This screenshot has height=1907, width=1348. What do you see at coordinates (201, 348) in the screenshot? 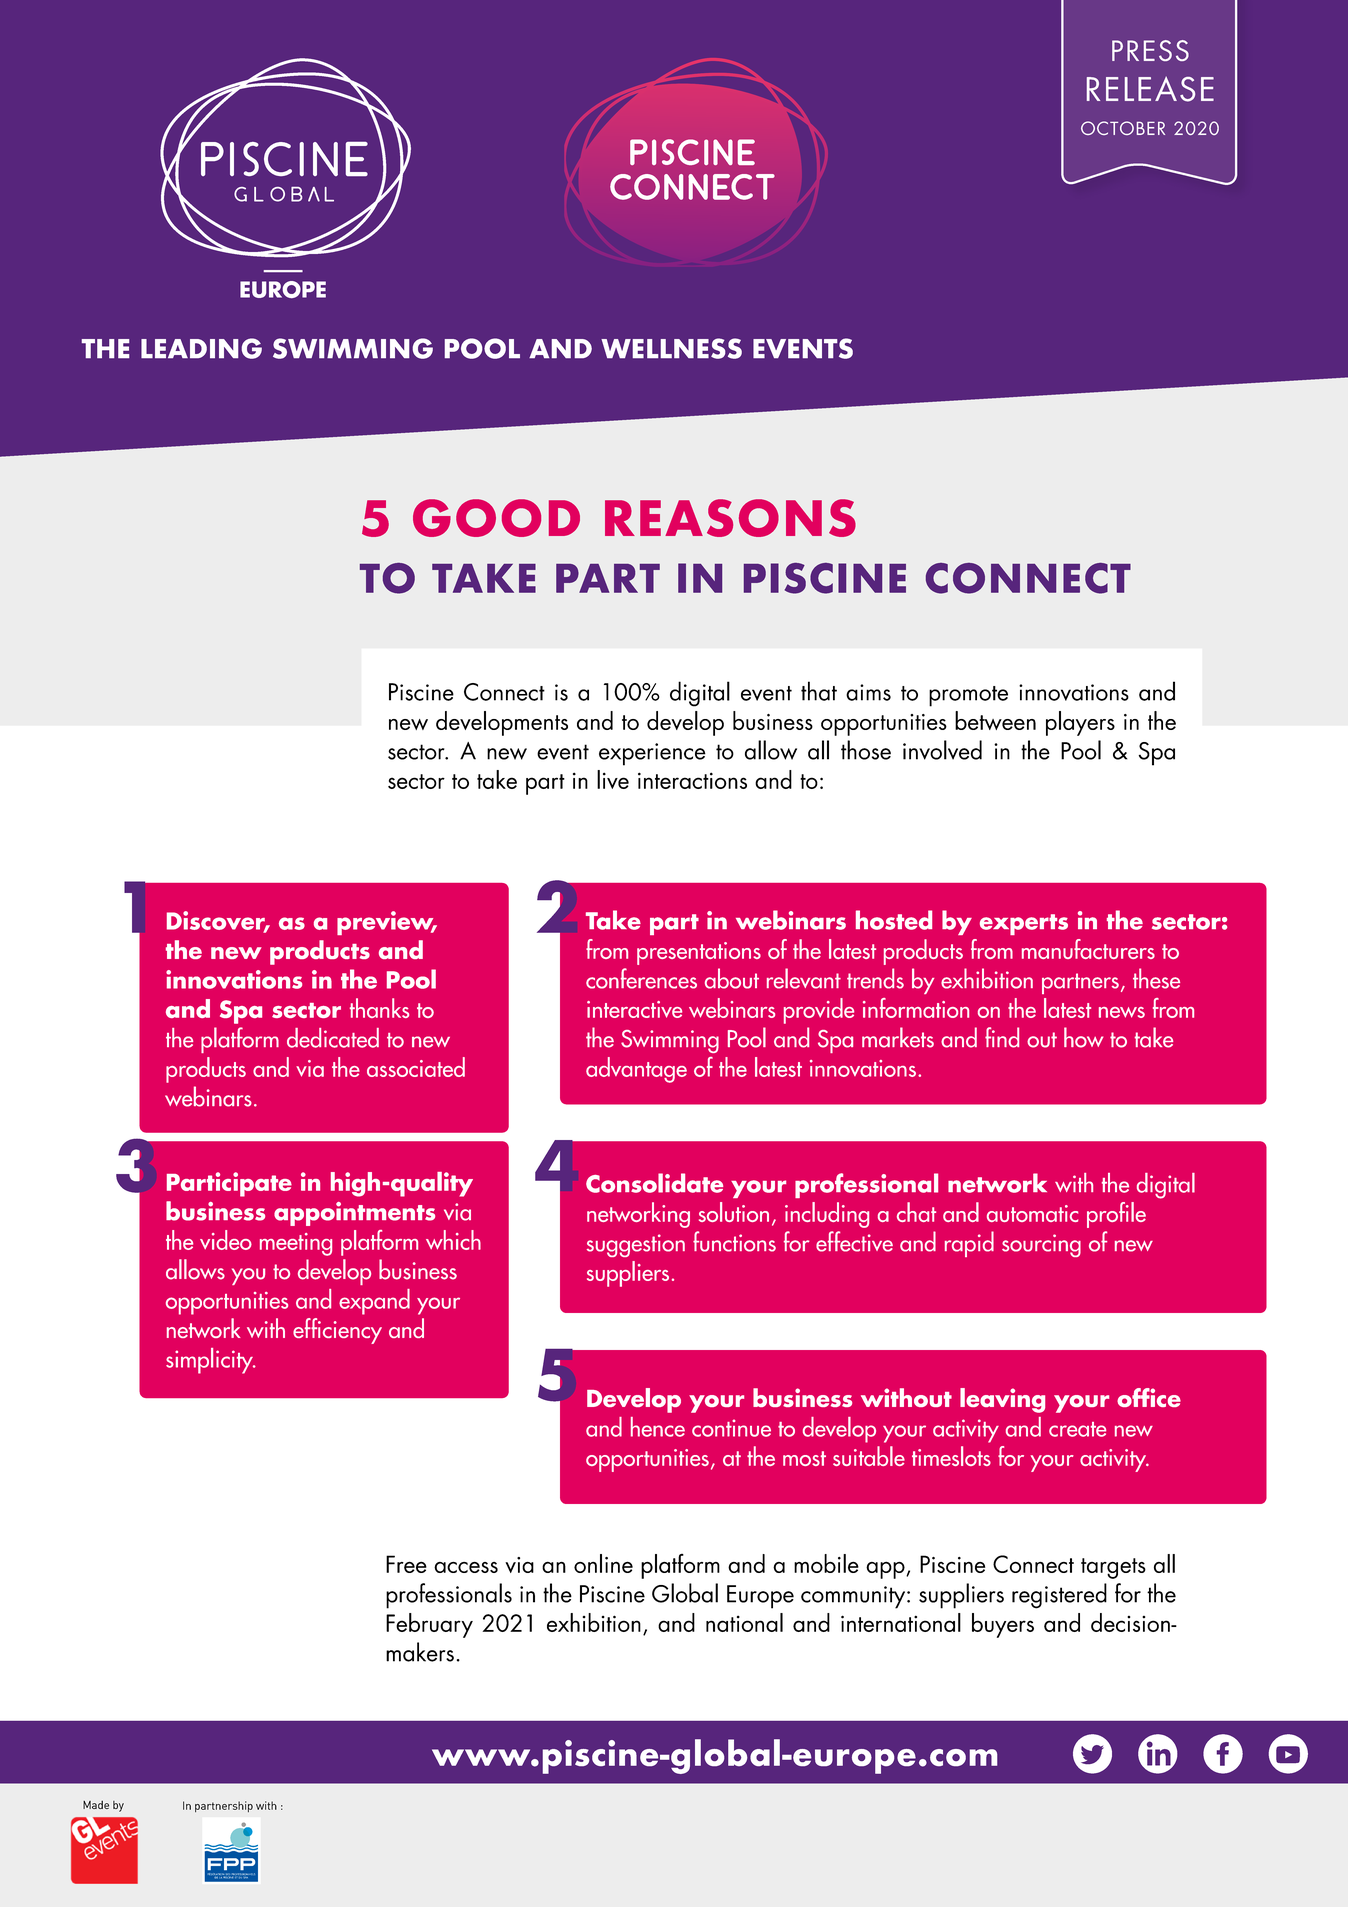
I see `LEADING` at bounding box center [201, 348].
